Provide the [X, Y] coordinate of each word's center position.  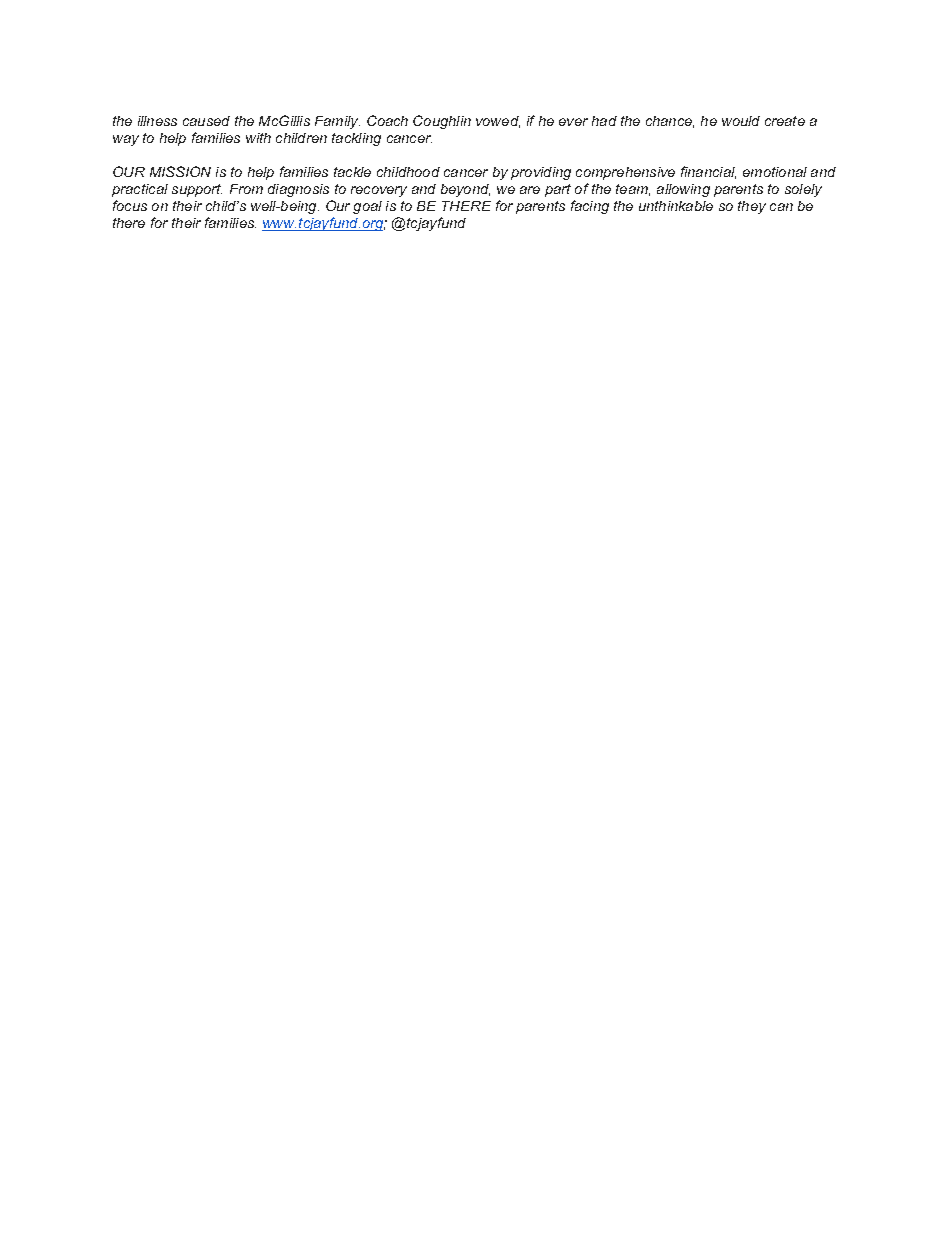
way [126, 140]
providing [541, 173]
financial [708, 172]
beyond [465, 190]
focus [130, 205]
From [246, 189]
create [785, 121]
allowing [683, 190]
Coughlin [442, 122]
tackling [356, 139]
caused [206, 121]
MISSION [180, 171]
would [741, 121]
